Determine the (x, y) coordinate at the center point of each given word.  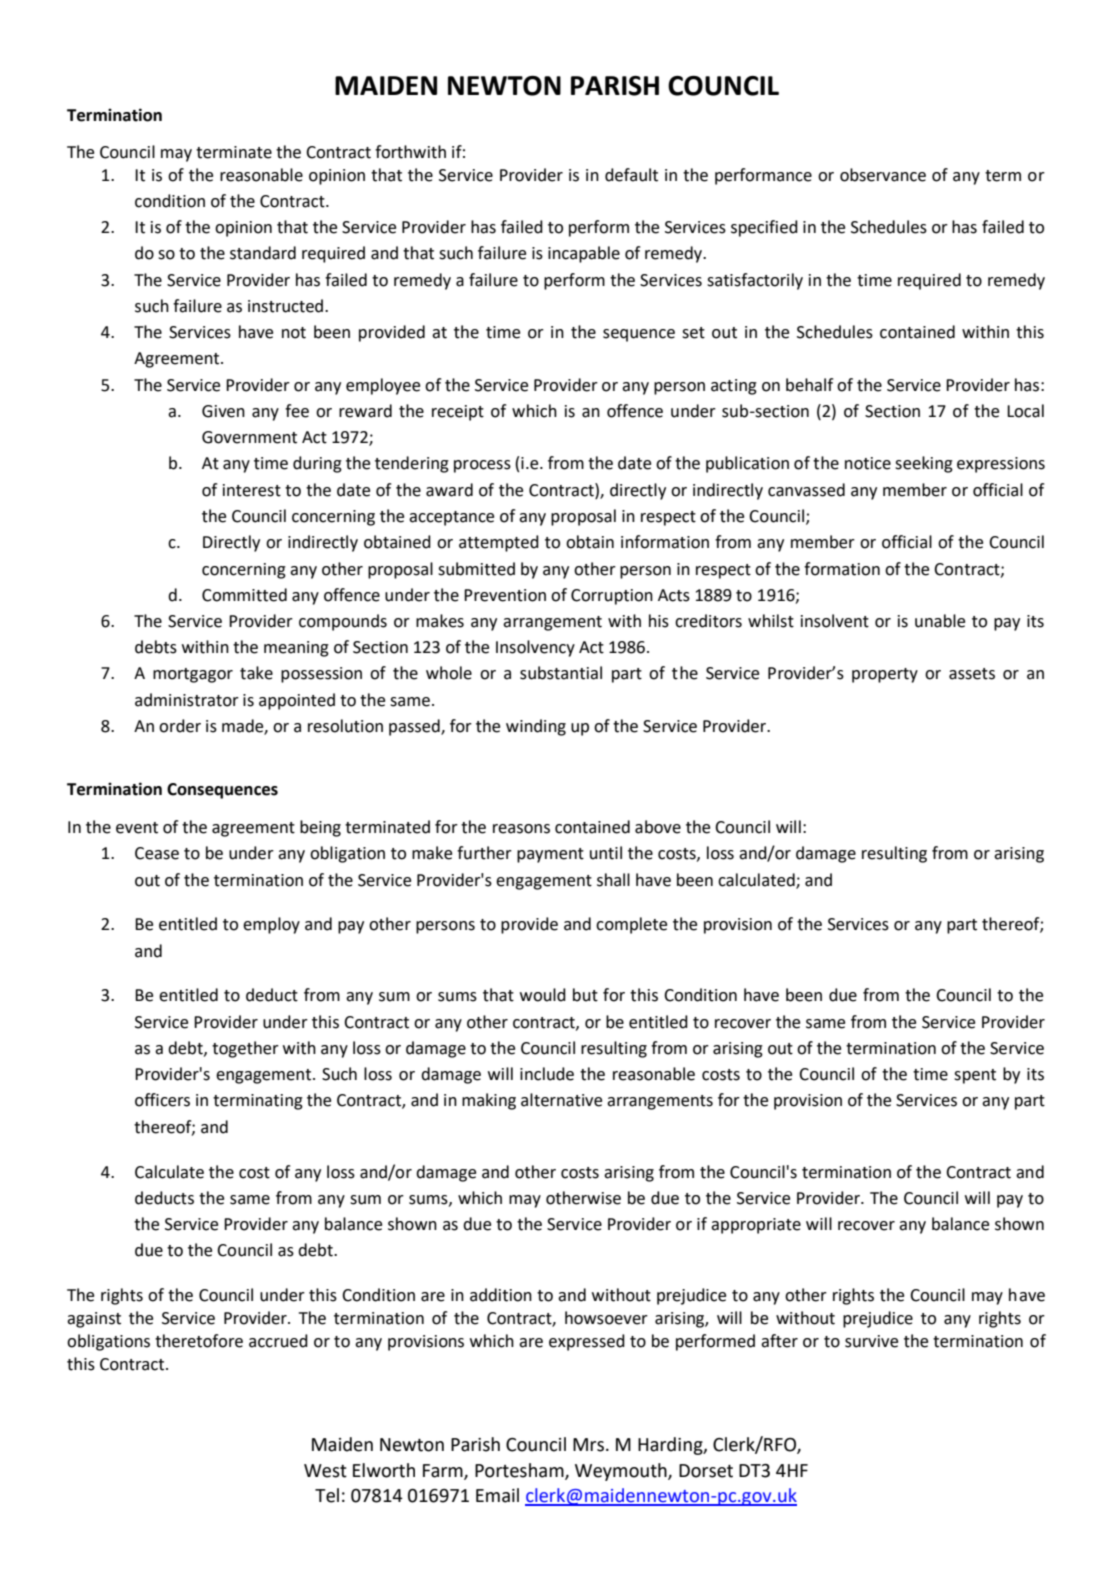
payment (550, 855)
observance (883, 175)
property (885, 675)
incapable (584, 254)
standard (263, 253)
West (325, 1471)
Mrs (588, 1445)
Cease (157, 853)
